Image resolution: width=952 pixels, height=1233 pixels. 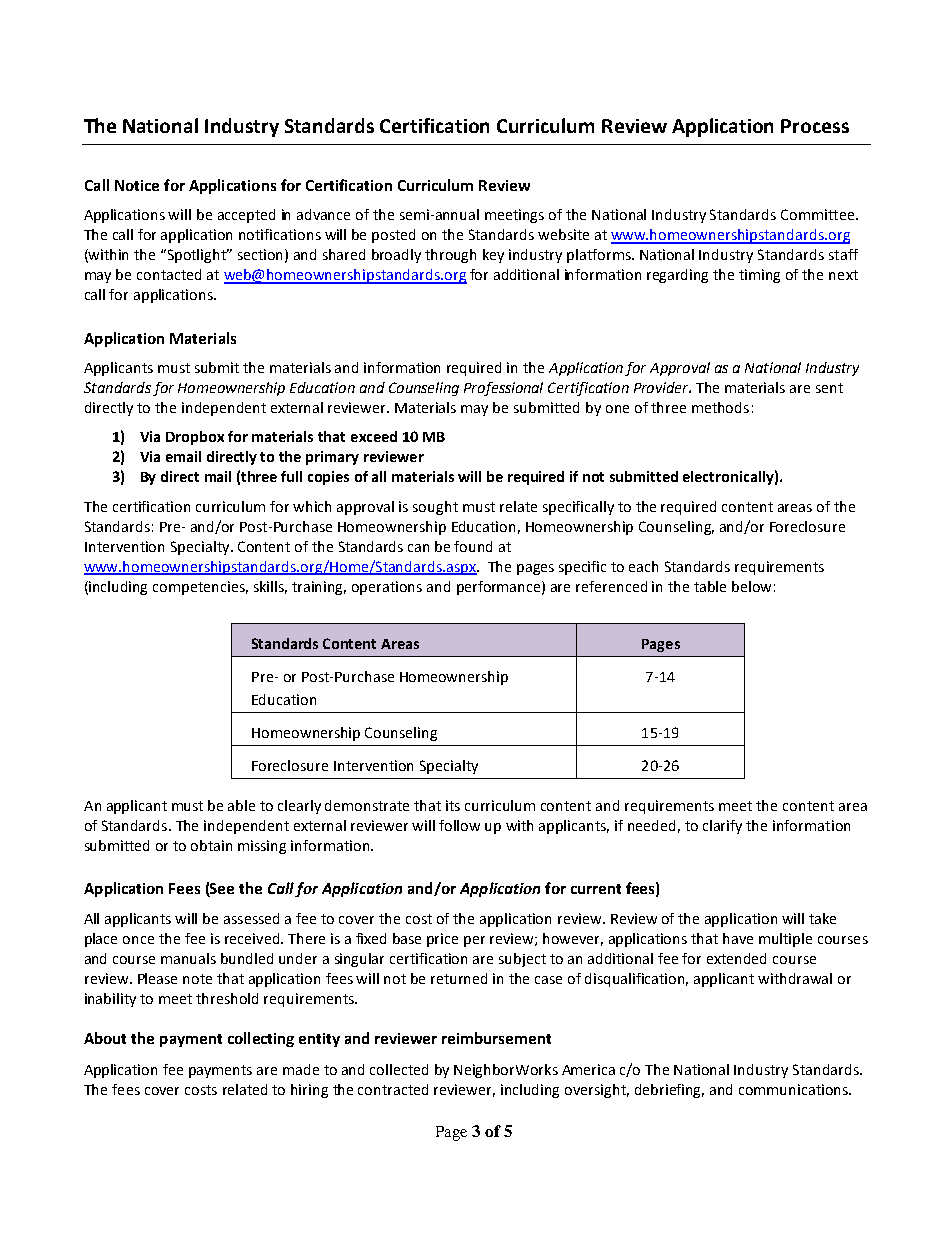 I want to click on Process, so click(x=815, y=126).
